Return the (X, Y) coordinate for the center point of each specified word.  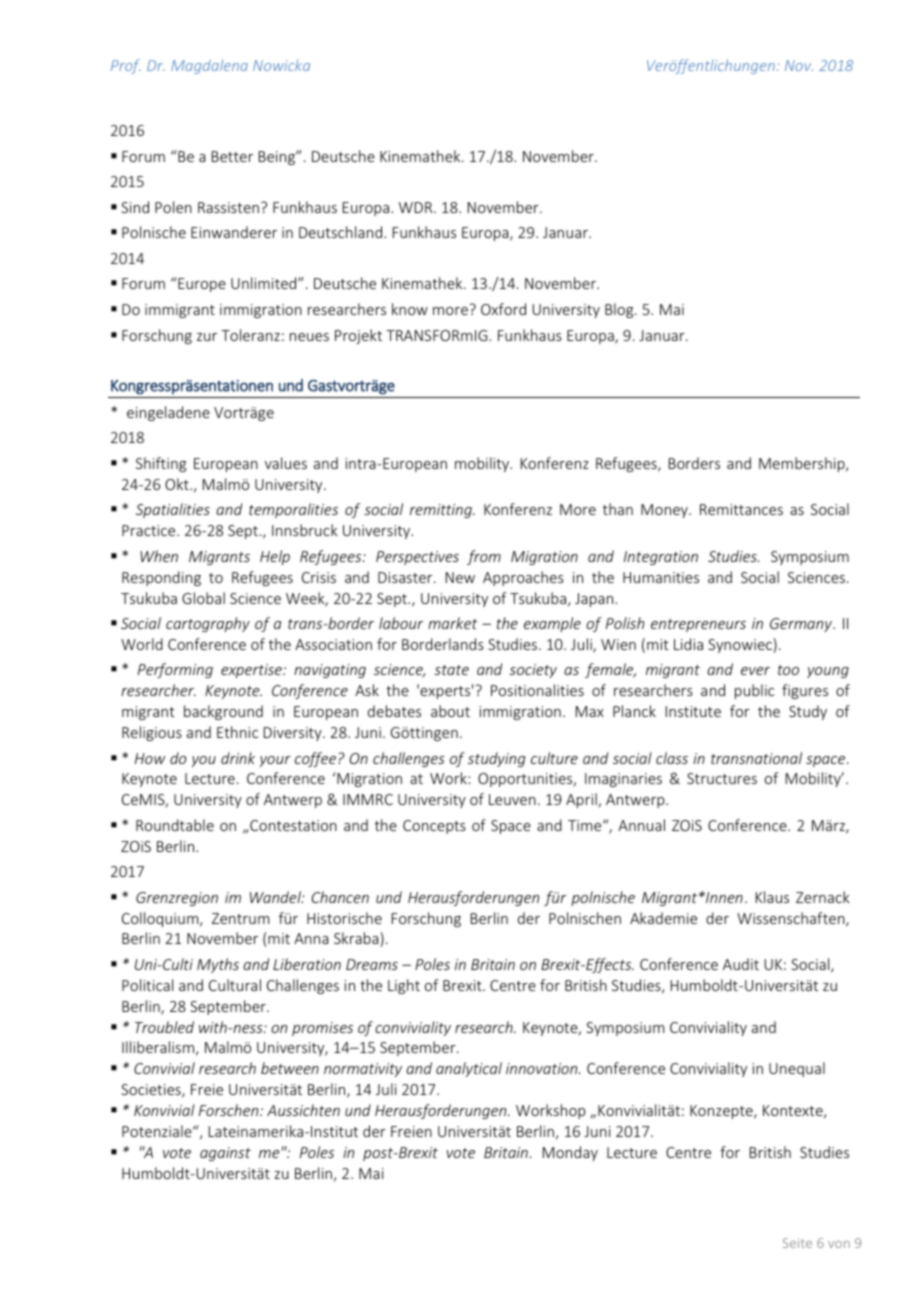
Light (404, 986)
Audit (741, 964)
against (225, 1154)
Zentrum (240, 918)
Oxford (503, 309)
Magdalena (209, 66)
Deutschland (342, 232)
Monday (570, 1153)
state (451, 670)
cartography (208, 624)
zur (207, 337)
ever (755, 671)
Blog (620, 310)
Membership (803, 464)
